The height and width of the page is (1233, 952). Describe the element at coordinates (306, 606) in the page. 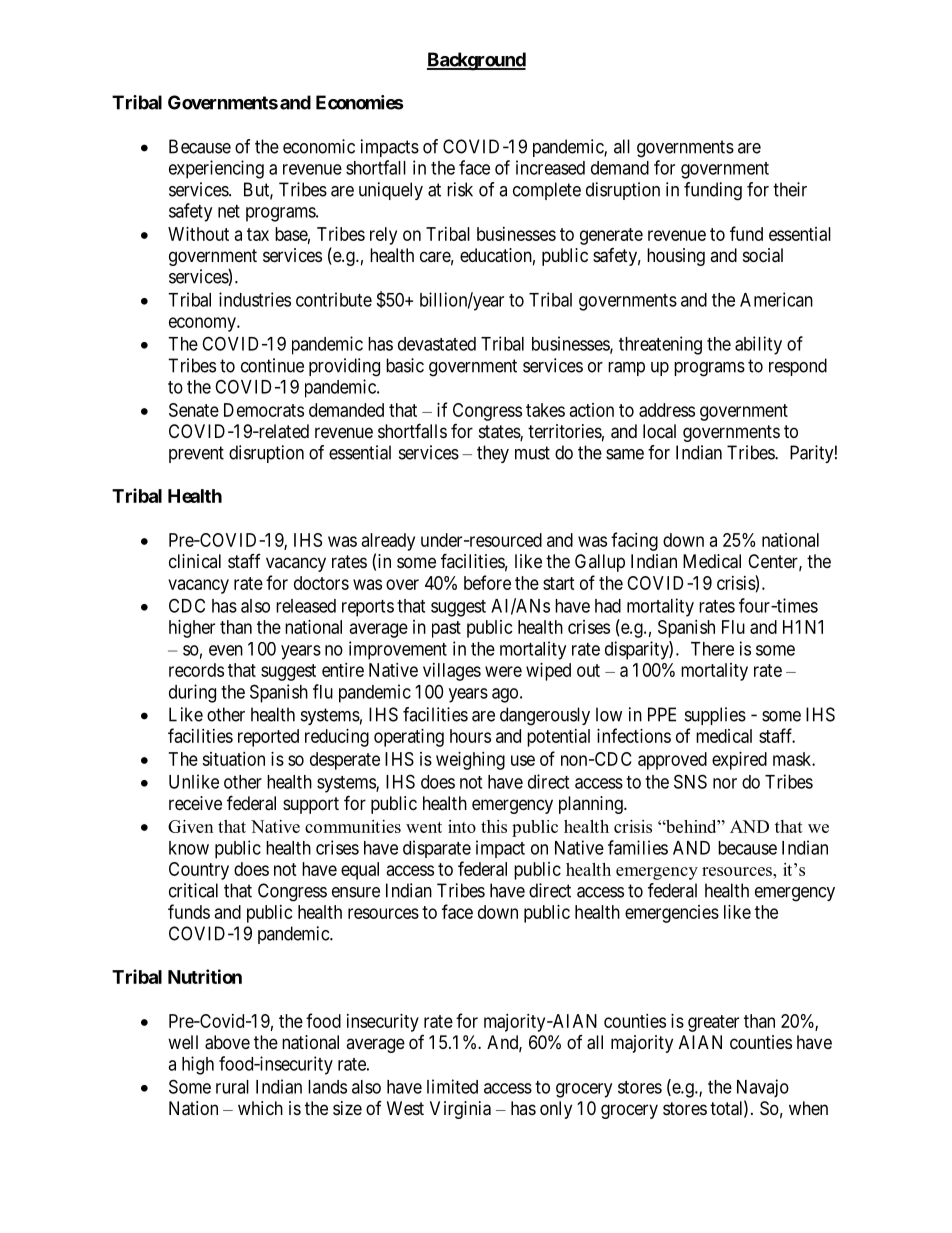

I see `released` at that location.
